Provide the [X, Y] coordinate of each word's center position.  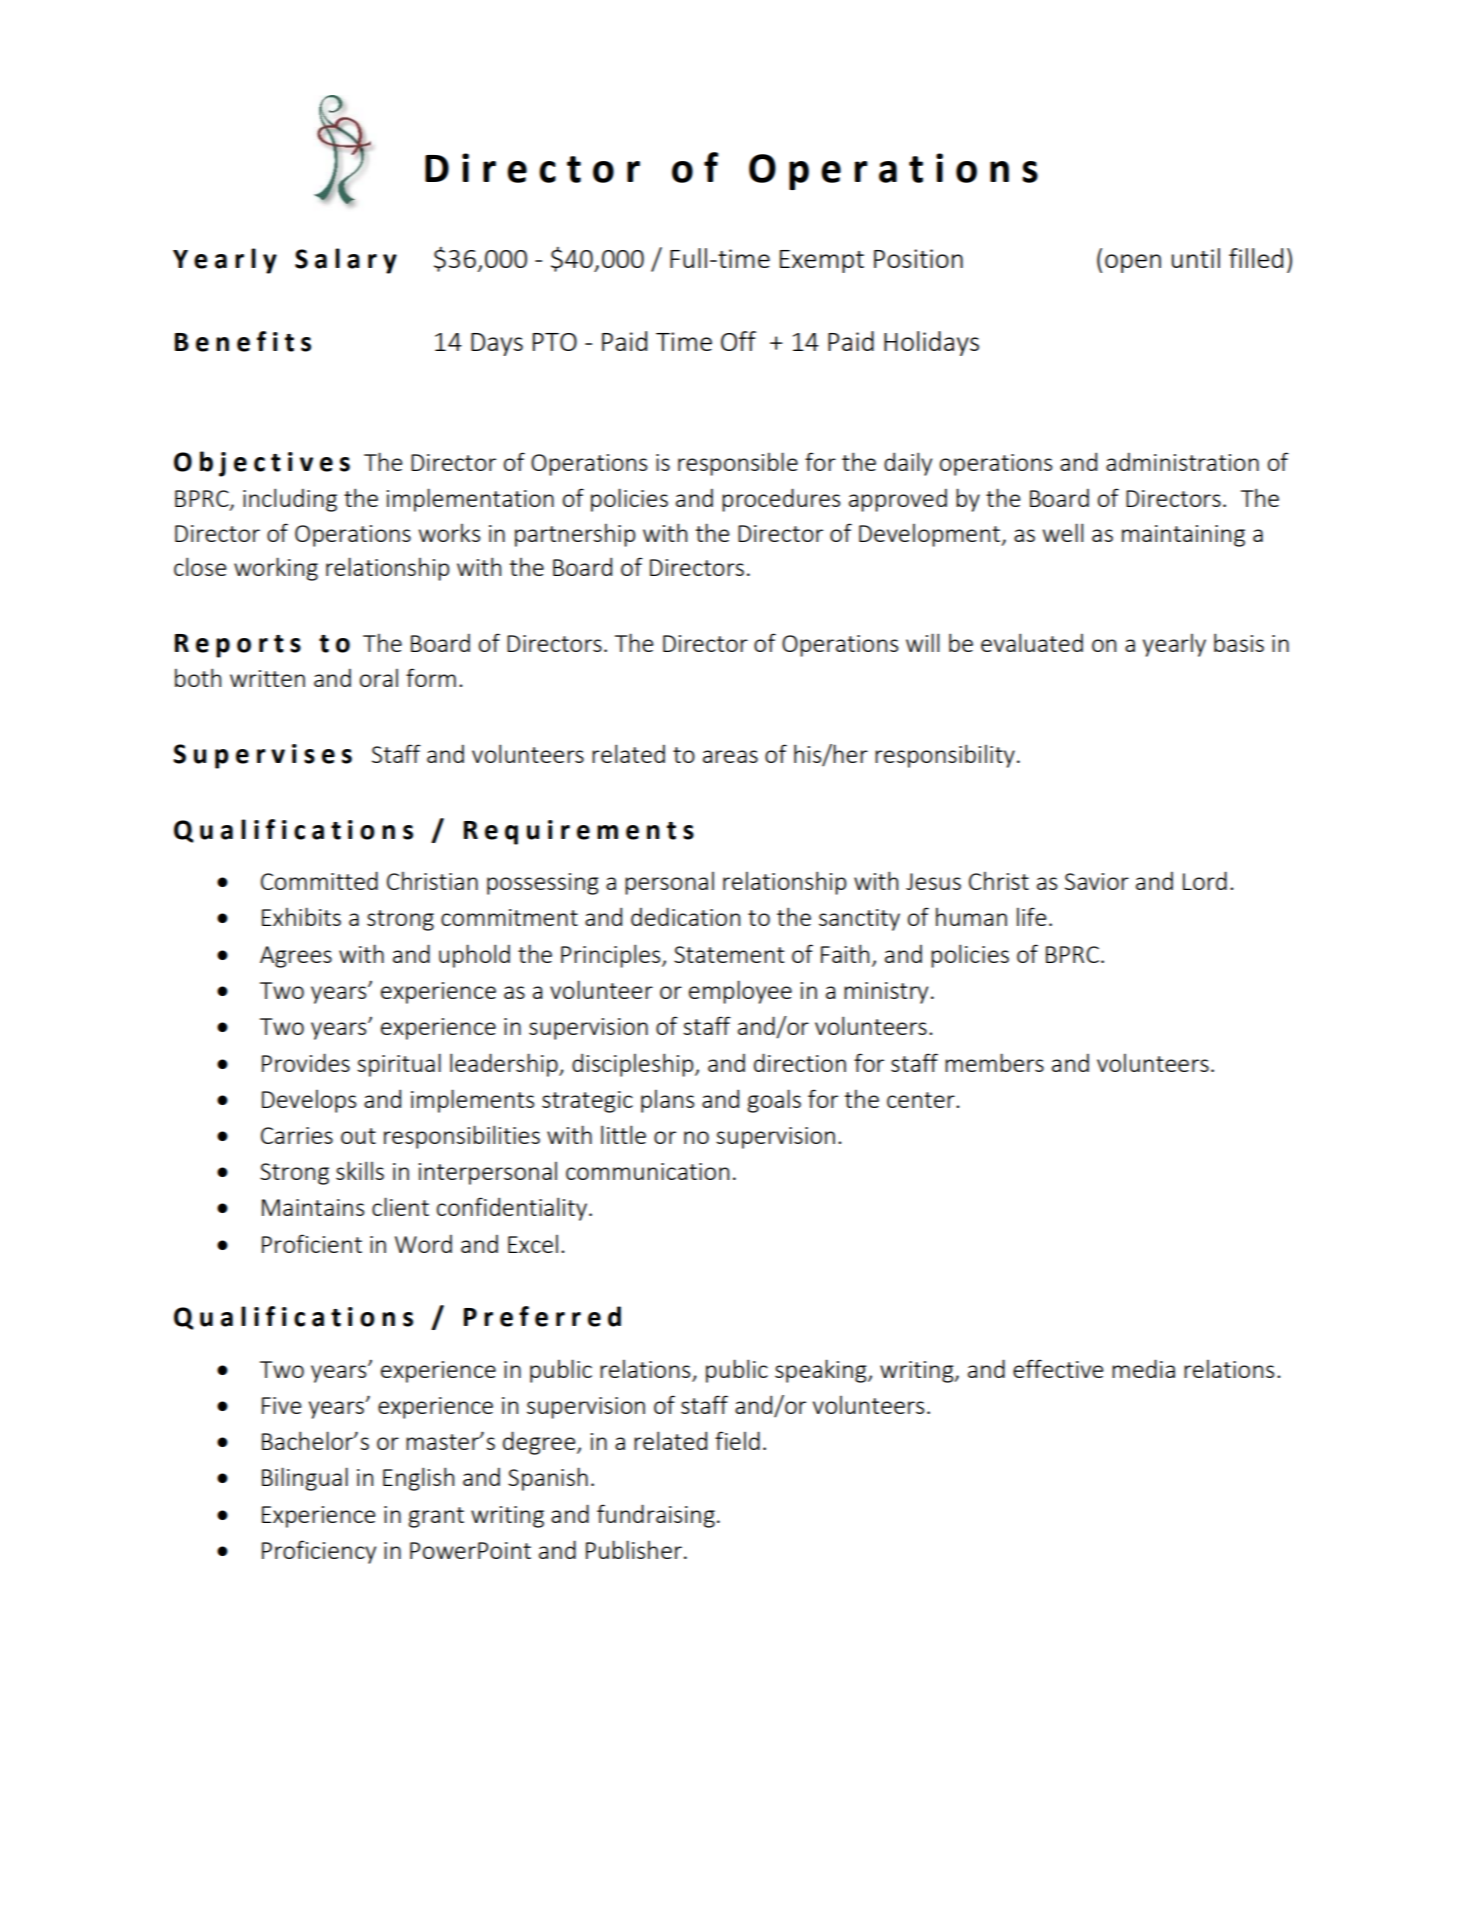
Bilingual [305, 1479]
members [994, 1062]
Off [738, 341]
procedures [781, 500]
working [276, 569]
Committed [319, 880]
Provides [306, 1062]
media [1143, 1368]
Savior [1097, 881]
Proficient [312, 1243]
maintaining [1183, 536]
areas [730, 756]
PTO [555, 342]
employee [740, 992]
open [1133, 263]
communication [647, 1171]
